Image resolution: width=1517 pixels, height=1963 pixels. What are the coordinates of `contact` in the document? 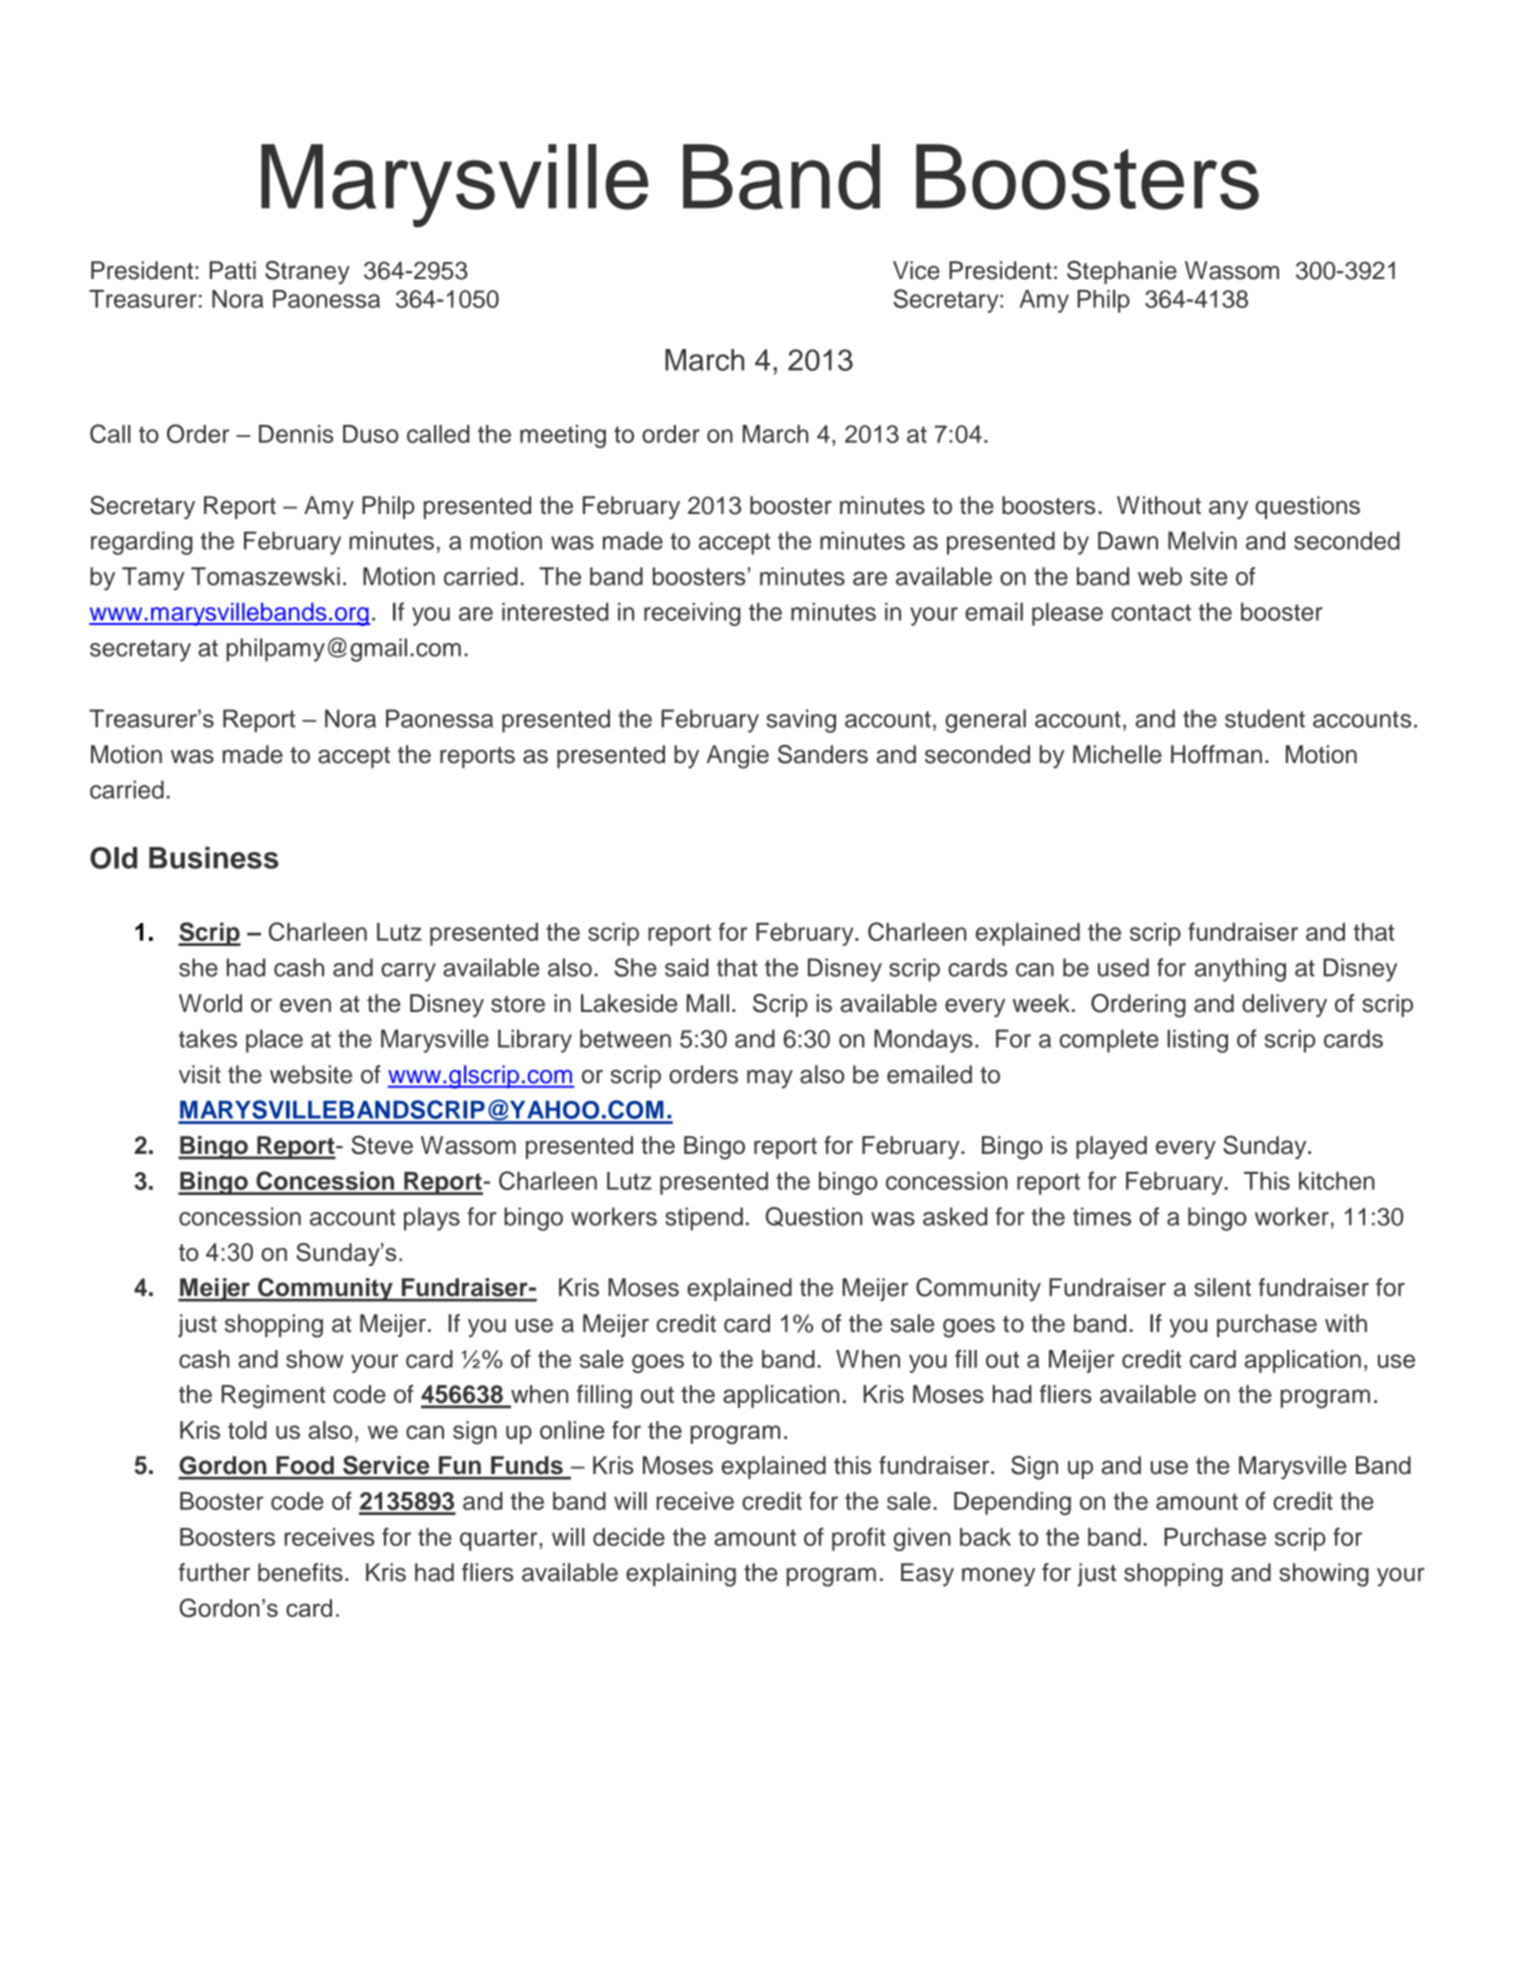 It's located at (1151, 612).
